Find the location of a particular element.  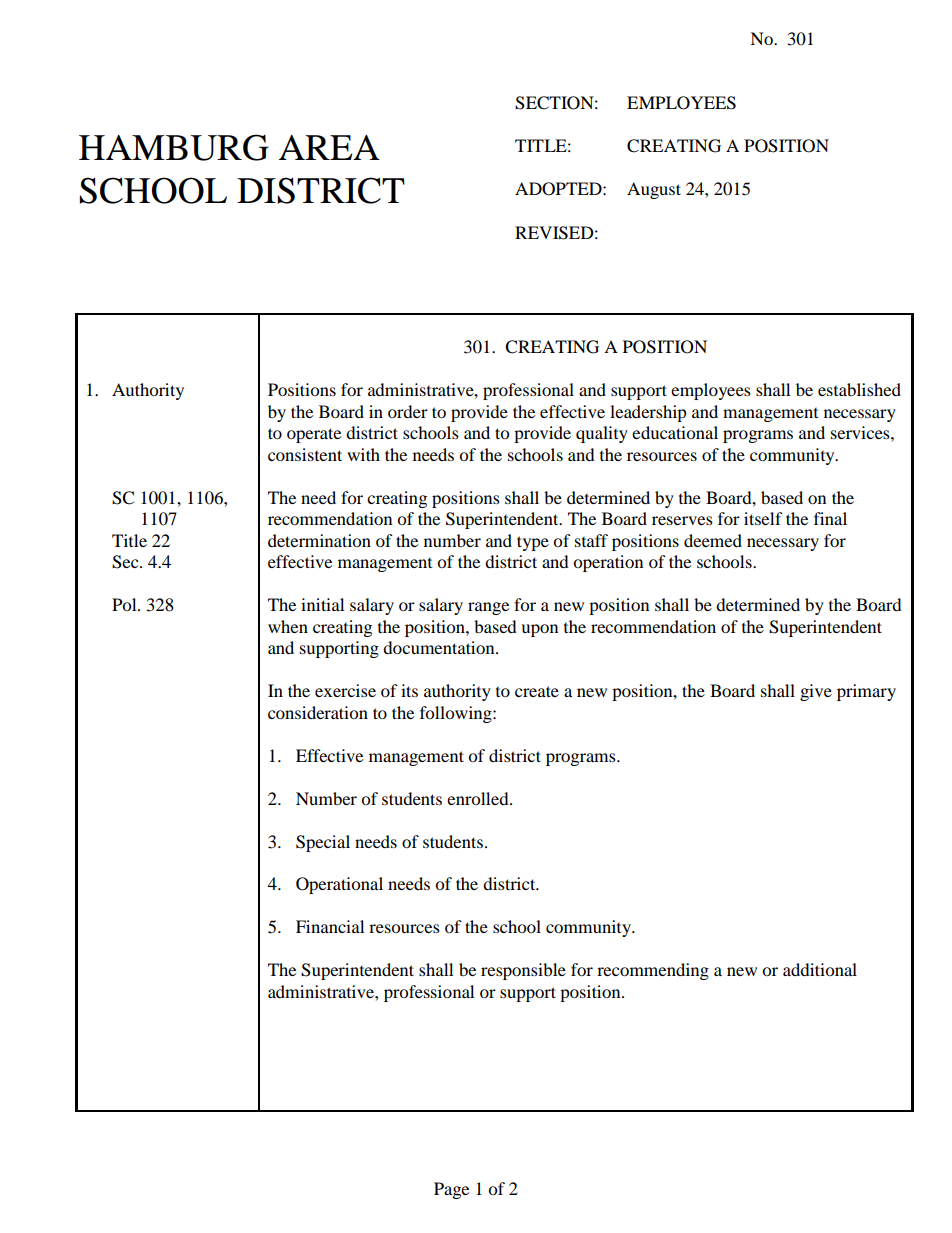

create is located at coordinates (537, 691).
